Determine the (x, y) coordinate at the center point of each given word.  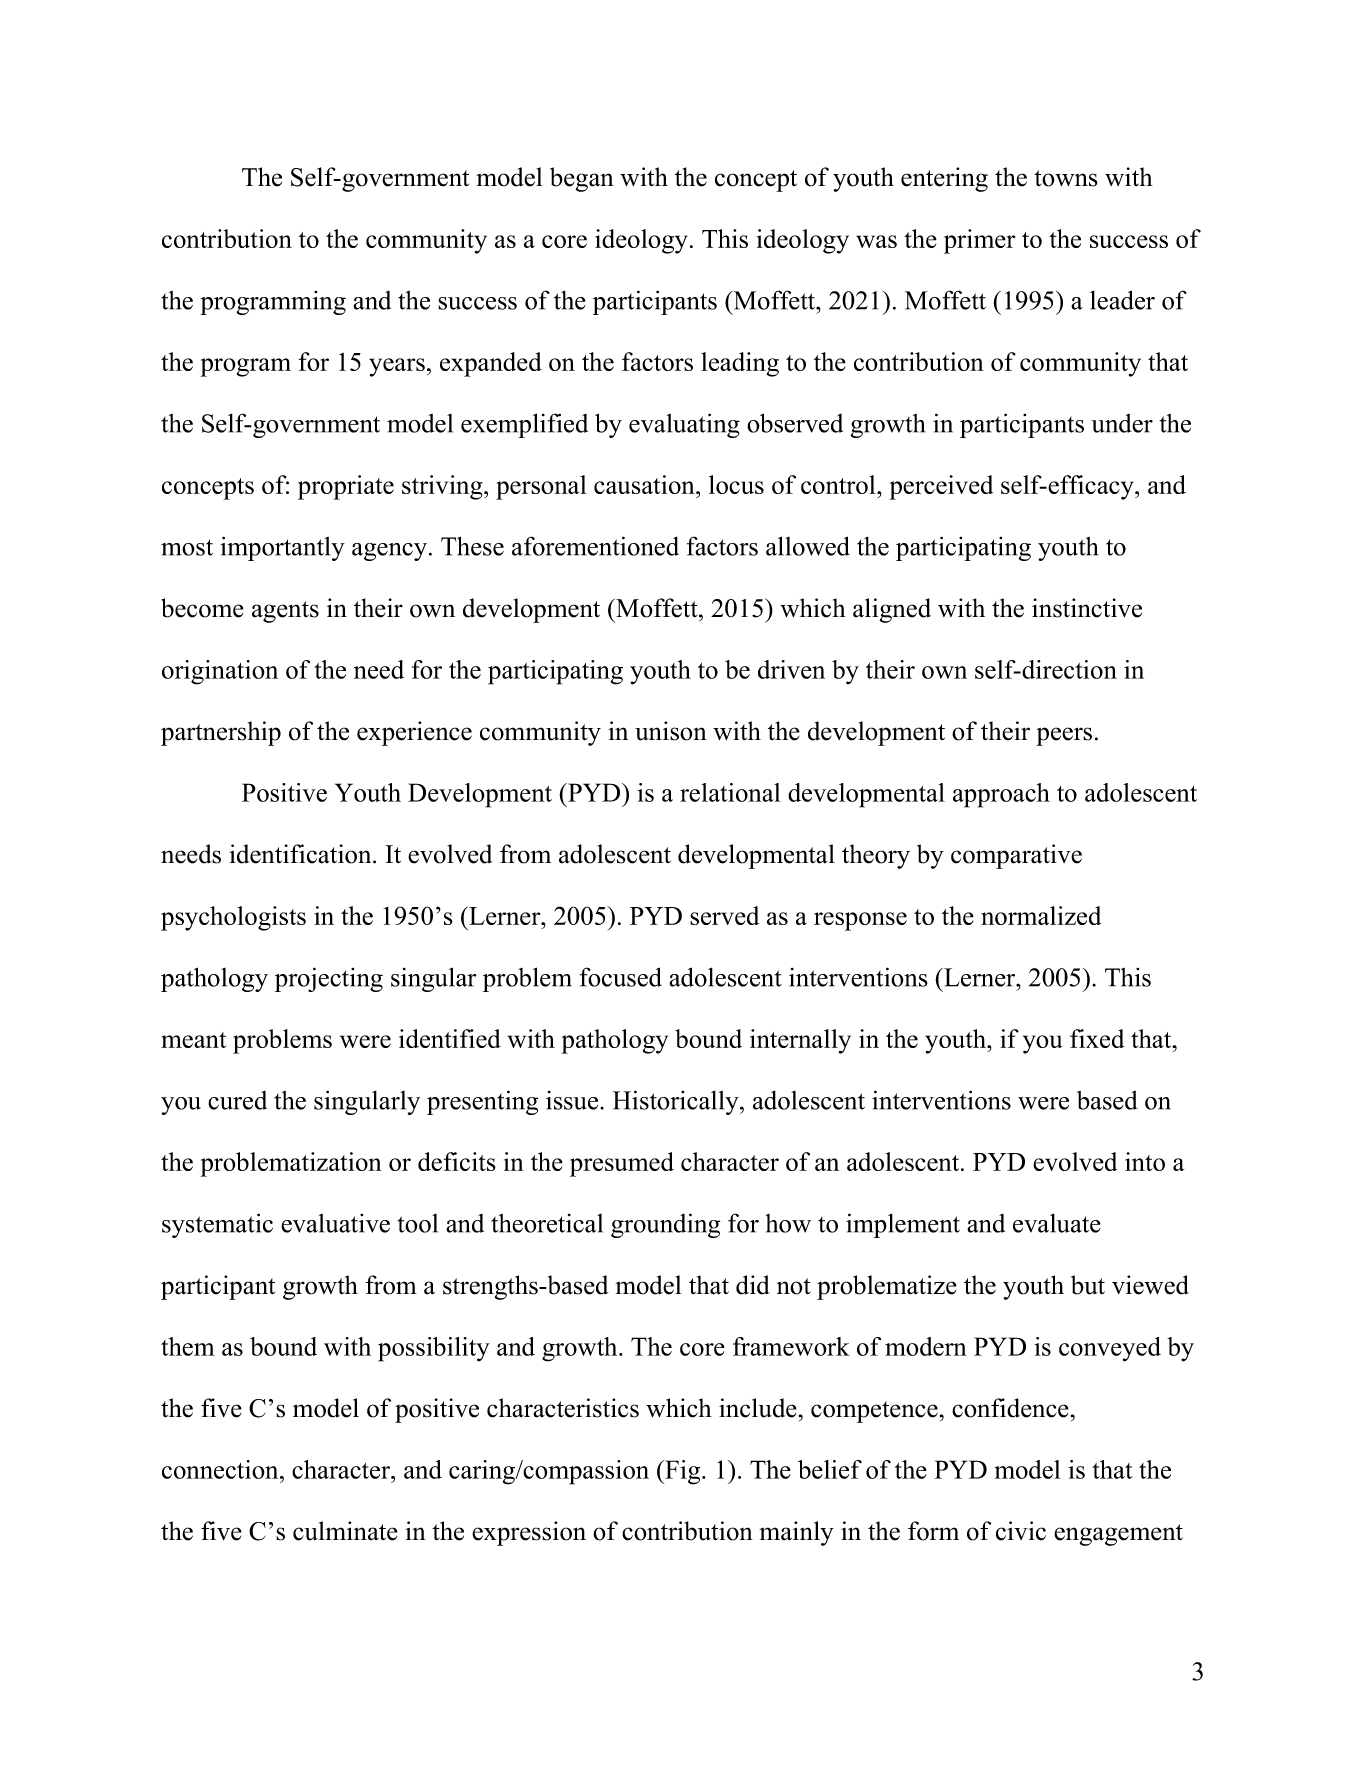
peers (1064, 736)
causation (645, 484)
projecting (329, 979)
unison (671, 731)
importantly (282, 548)
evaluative (335, 1223)
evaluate (1057, 1223)
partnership (221, 733)
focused (621, 977)
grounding (665, 1225)
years (397, 367)
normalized (1041, 915)
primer (979, 241)
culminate (345, 1531)
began (582, 179)
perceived (941, 487)
